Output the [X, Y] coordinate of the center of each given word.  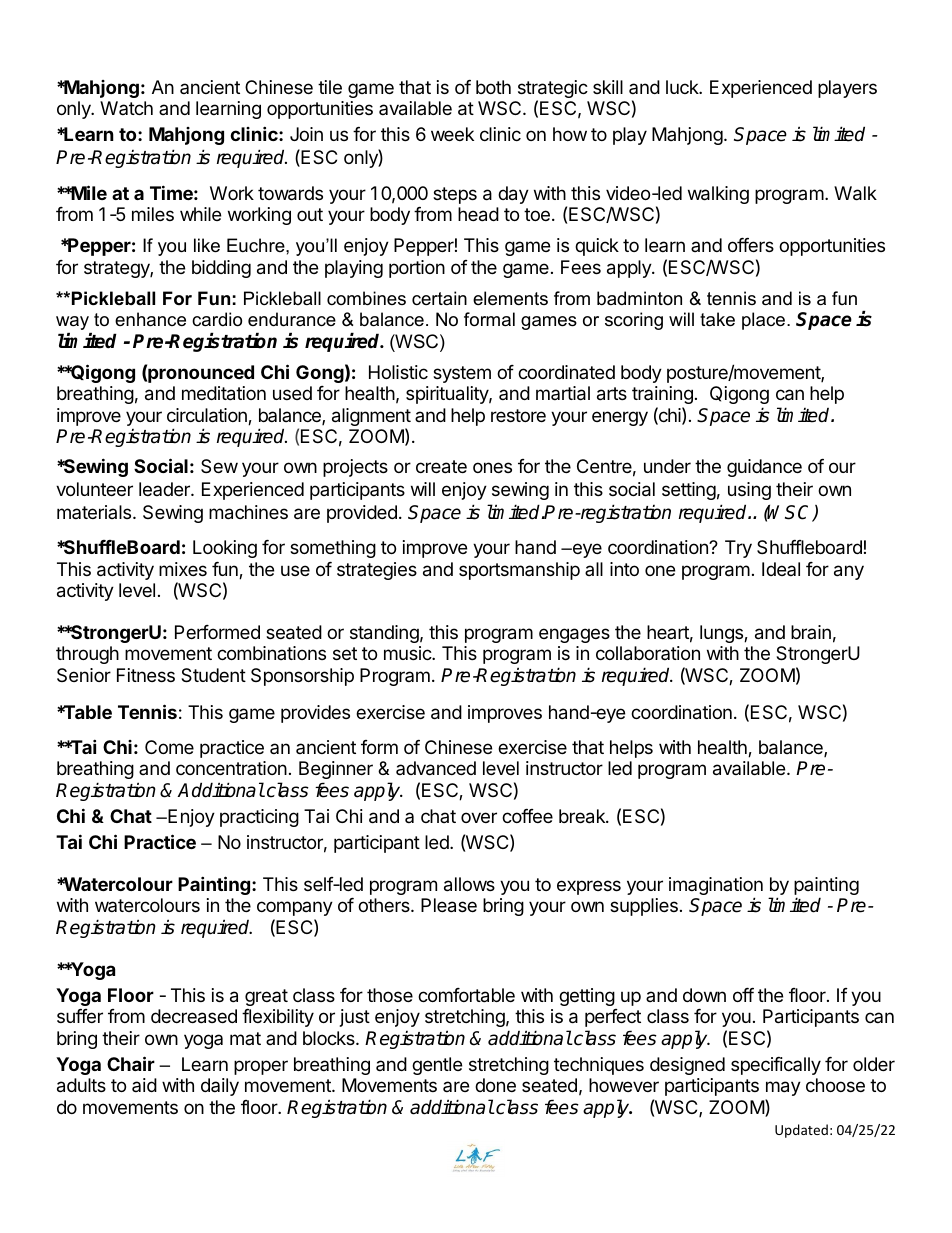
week [452, 134]
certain [439, 298]
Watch [126, 108]
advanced [436, 768]
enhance [150, 319]
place [763, 321]
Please [449, 905]
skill [608, 87]
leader [165, 489]
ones [492, 467]
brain [811, 632]
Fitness [146, 675]
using [749, 491]
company [295, 908]
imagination [716, 887]
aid [144, 1085]
